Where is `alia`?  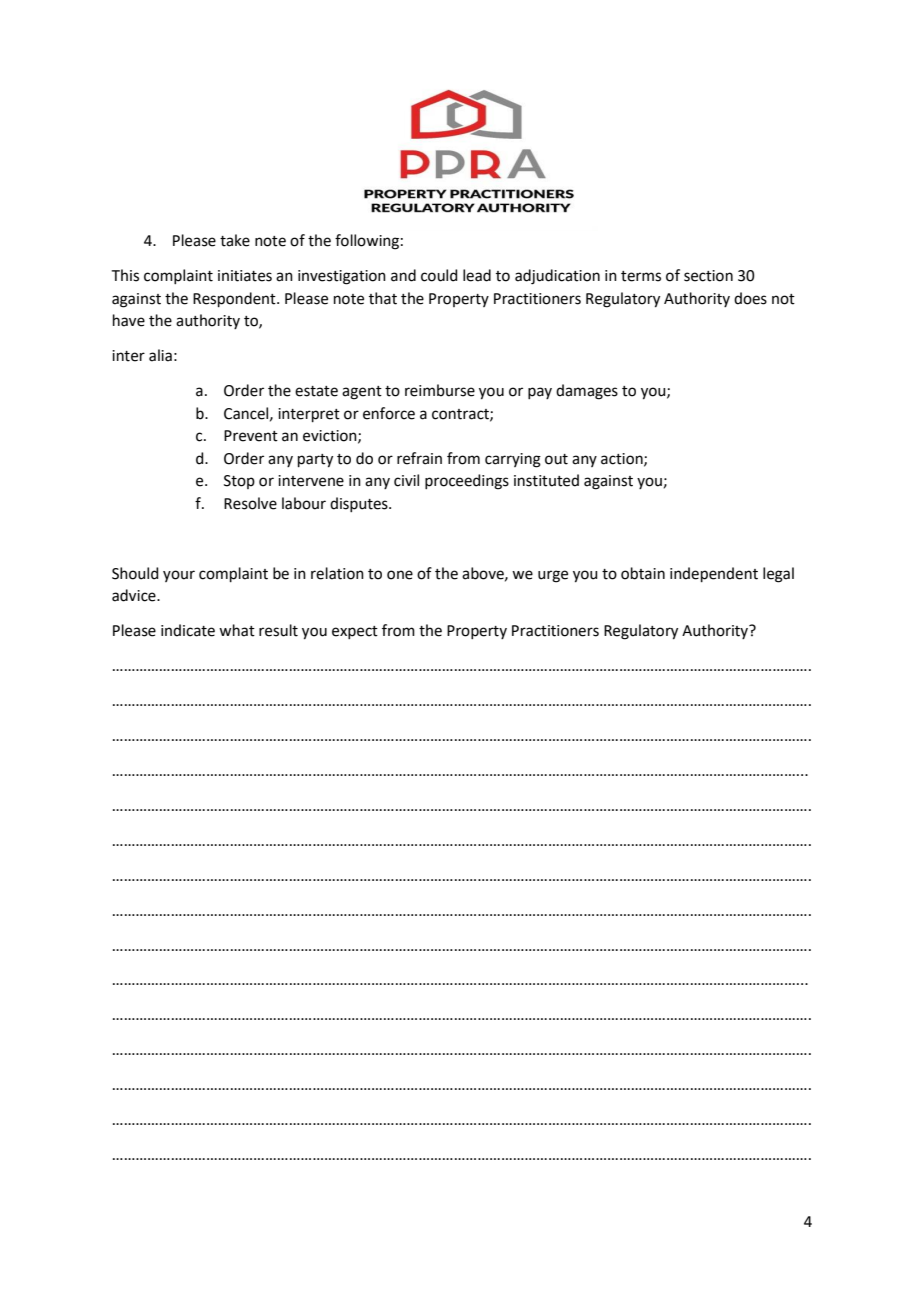 alia is located at coordinates (160, 355).
